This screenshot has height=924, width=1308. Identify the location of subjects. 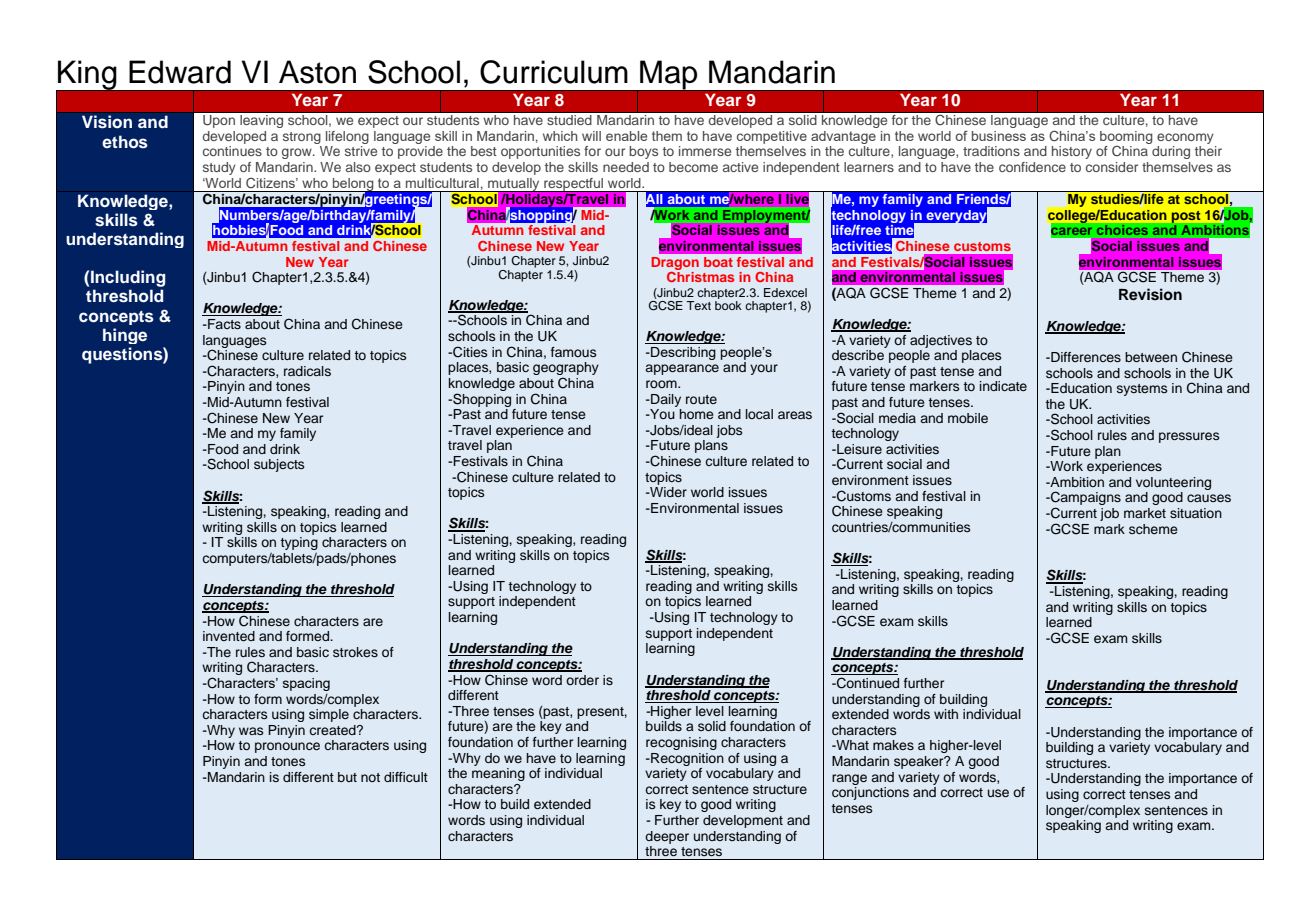
(279, 465).
